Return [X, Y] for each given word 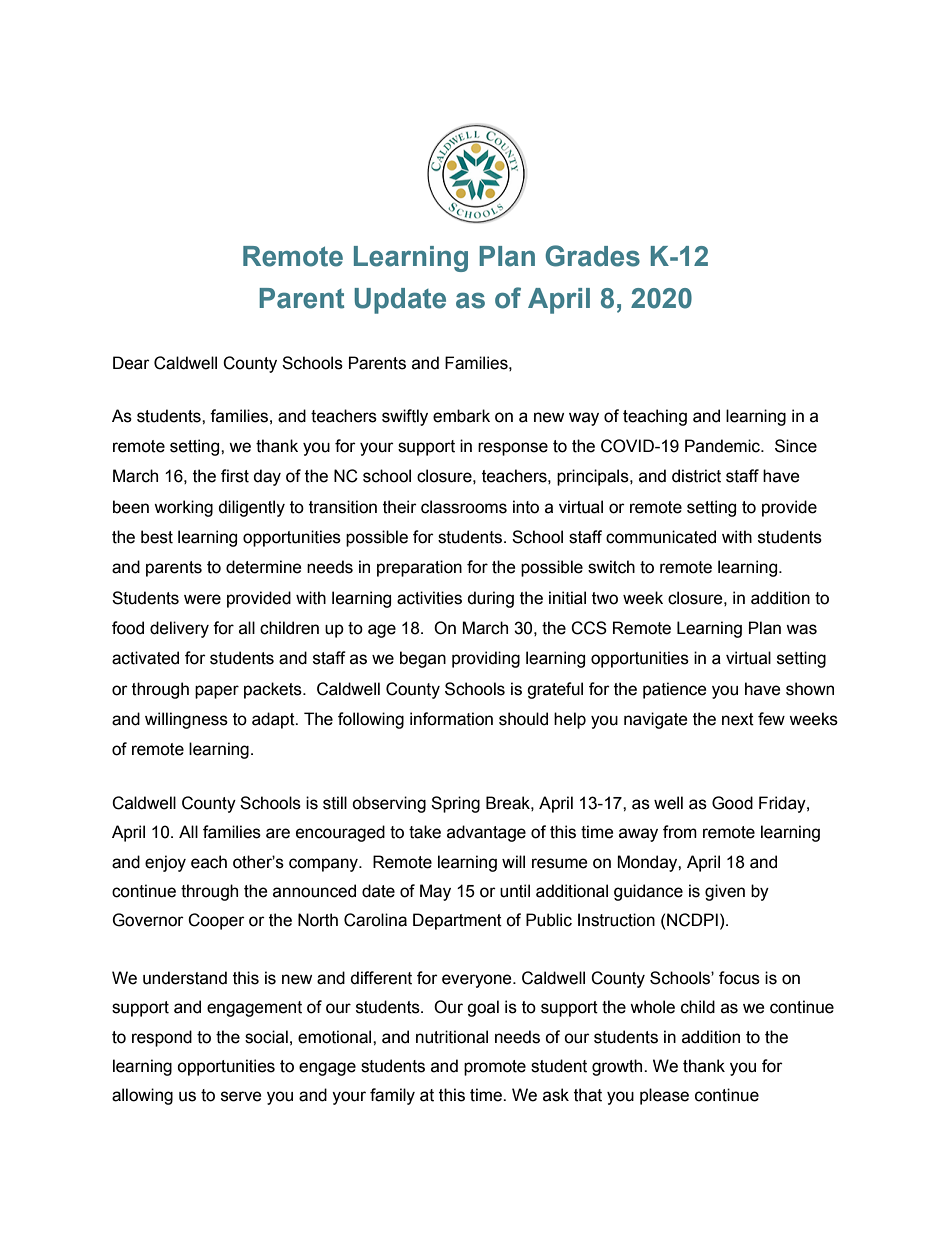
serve [241, 1096]
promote [495, 1068]
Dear [131, 363]
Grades [592, 256]
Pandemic [724, 446]
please [664, 1096]
